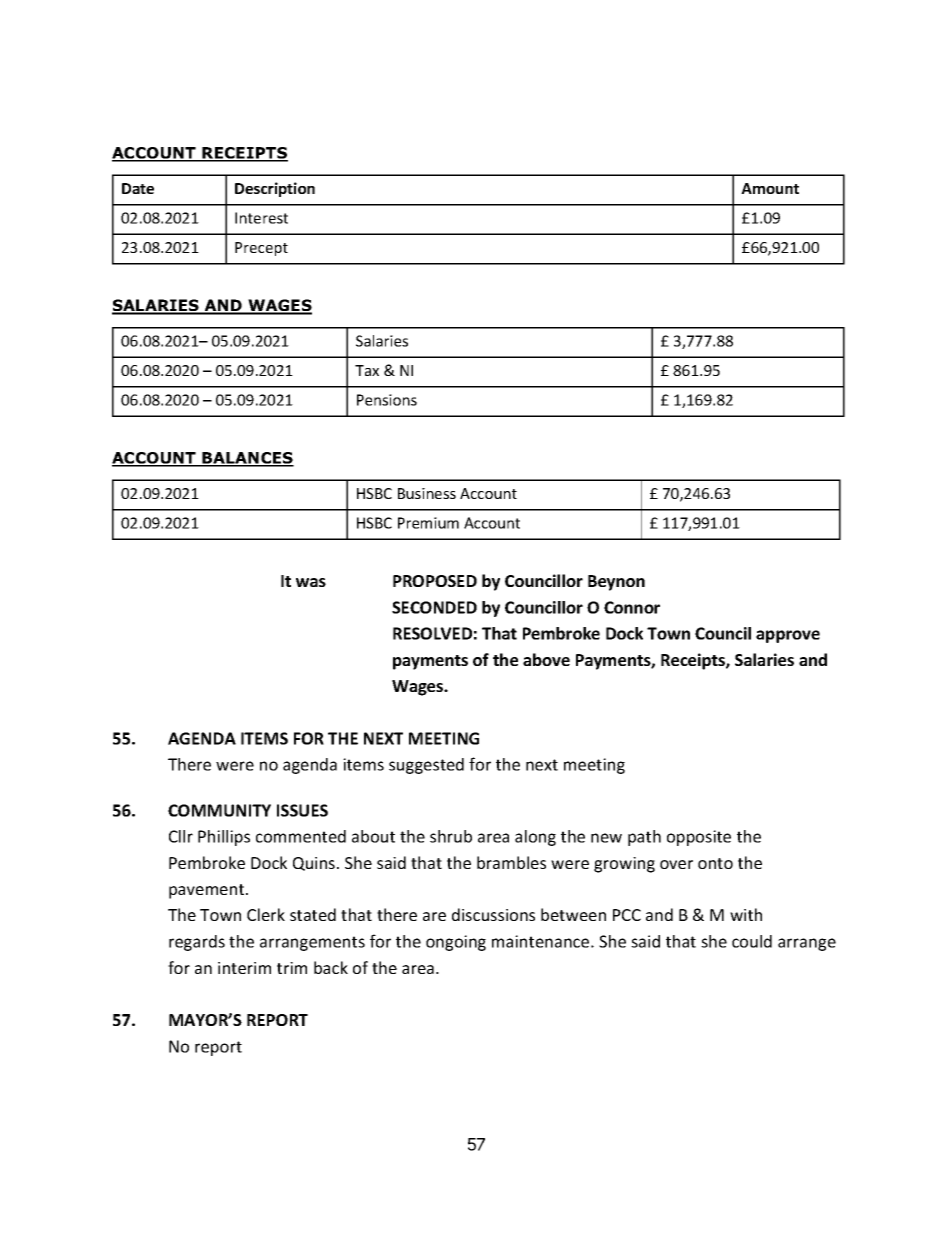 Image resolution: width=952 pixels, height=1233 pixels. I want to click on Amount, so click(770, 188).
